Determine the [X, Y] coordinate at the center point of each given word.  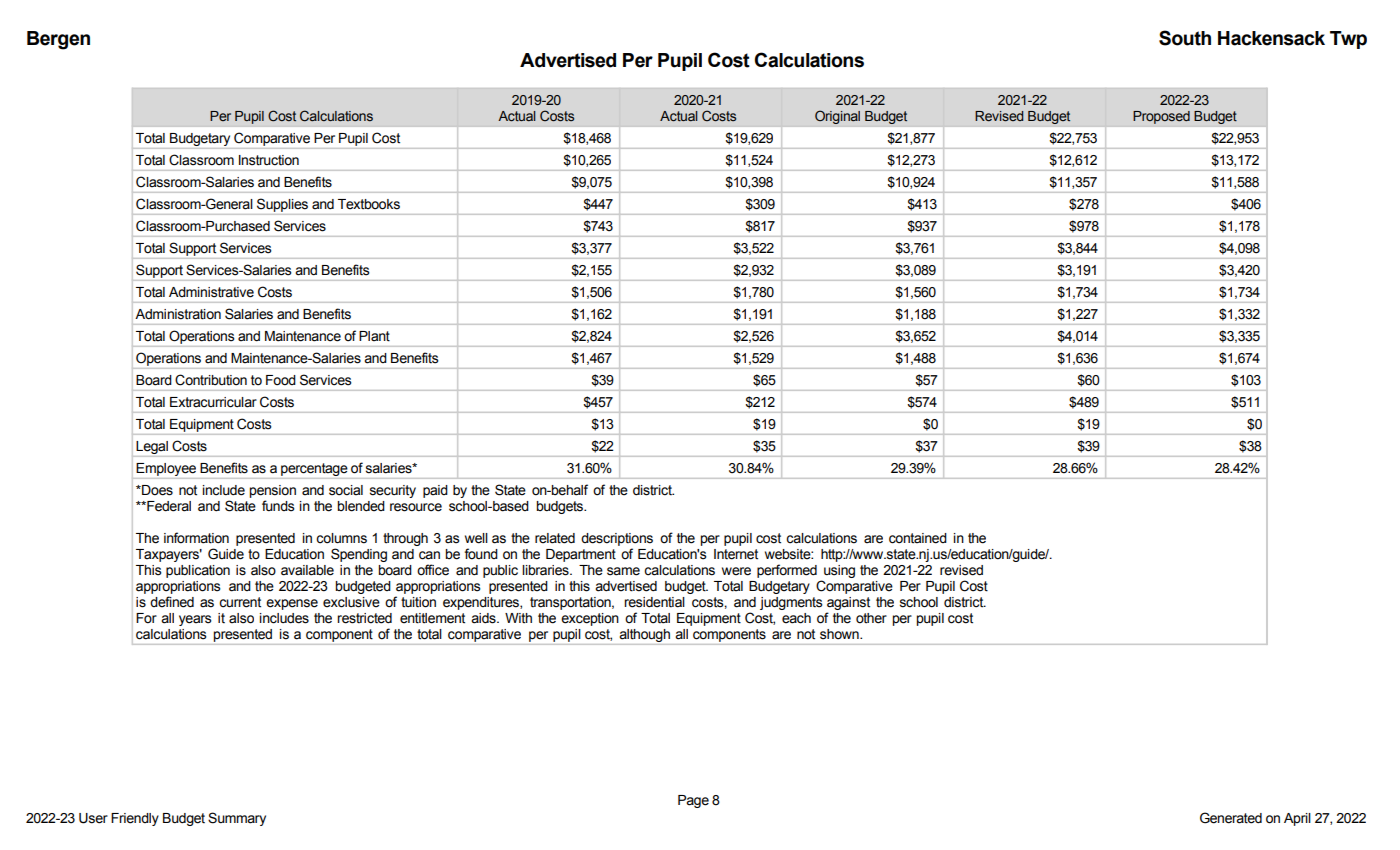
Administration [178, 314]
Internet [736, 554]
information [196, 538]
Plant [374, 336]
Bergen [58, 40]
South [1185, 38]
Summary [237, 819]
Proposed [1161, 117]
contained [918, 538]
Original [837, 117]
